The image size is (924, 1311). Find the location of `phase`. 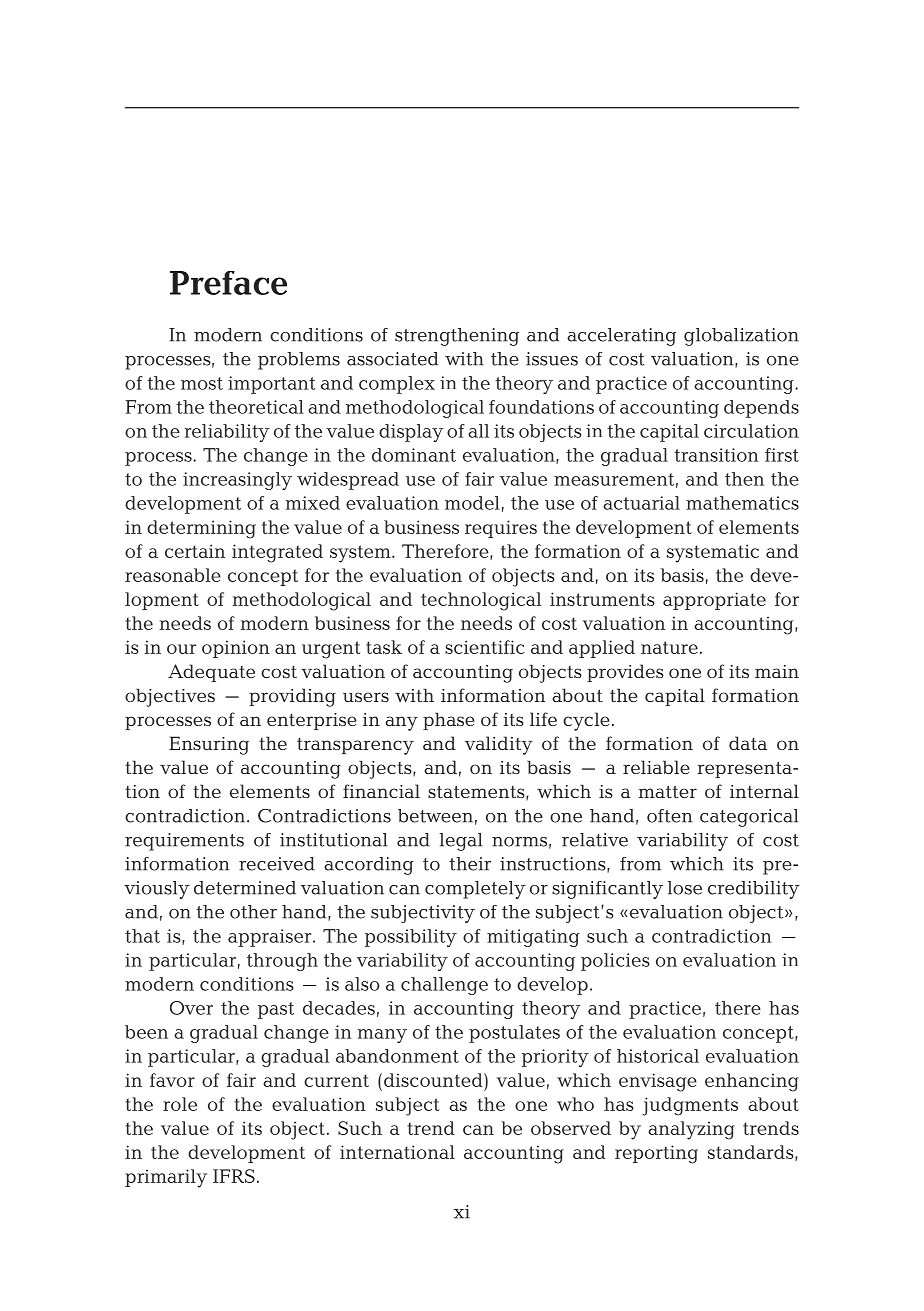

phase is located at coordinates (448, 721).
